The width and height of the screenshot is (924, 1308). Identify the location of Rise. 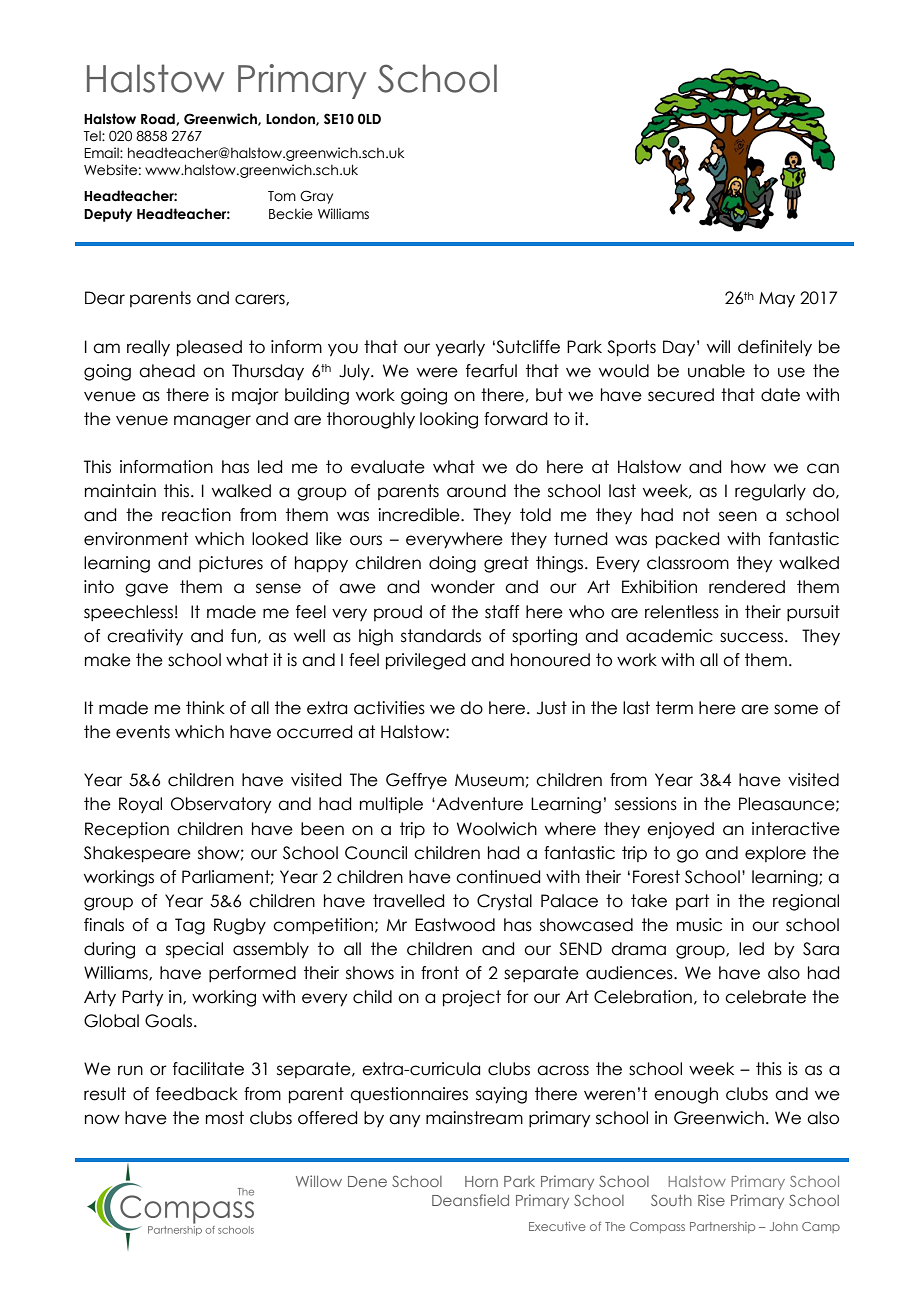
(711, 1200).
